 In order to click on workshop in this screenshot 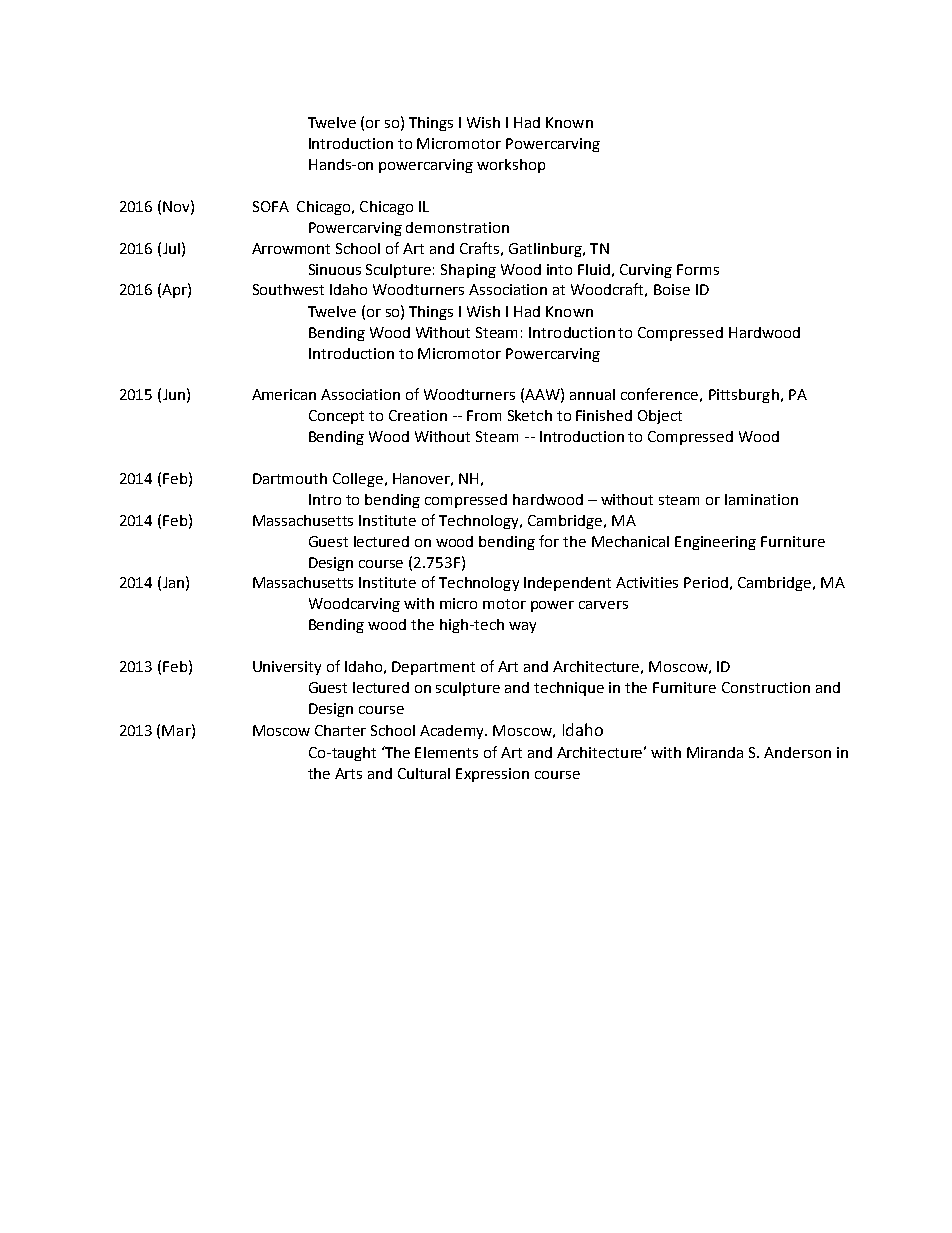, I will do `click(511, 166)`.
